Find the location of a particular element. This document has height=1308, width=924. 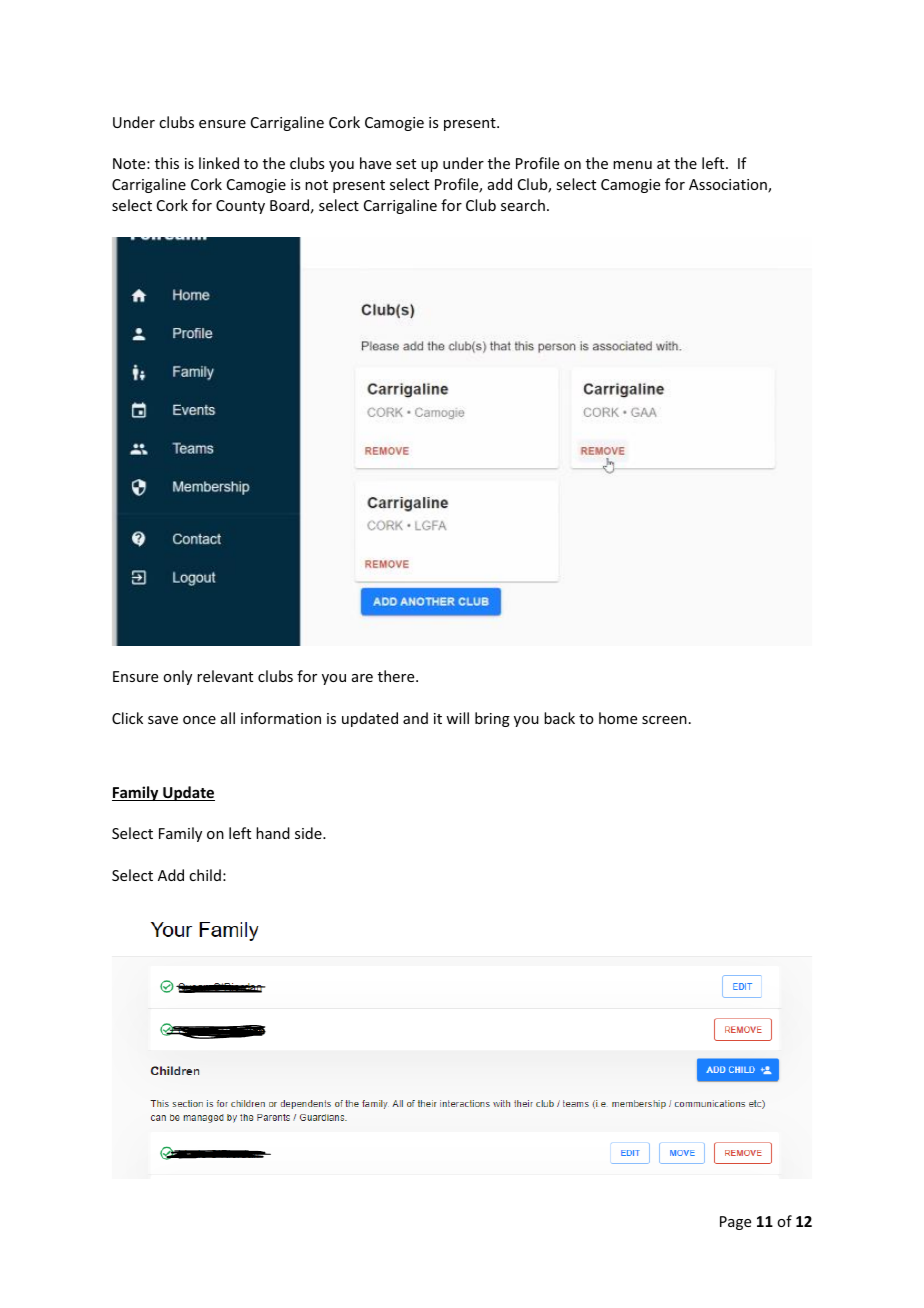

set is located at coordinates (406, 164).
